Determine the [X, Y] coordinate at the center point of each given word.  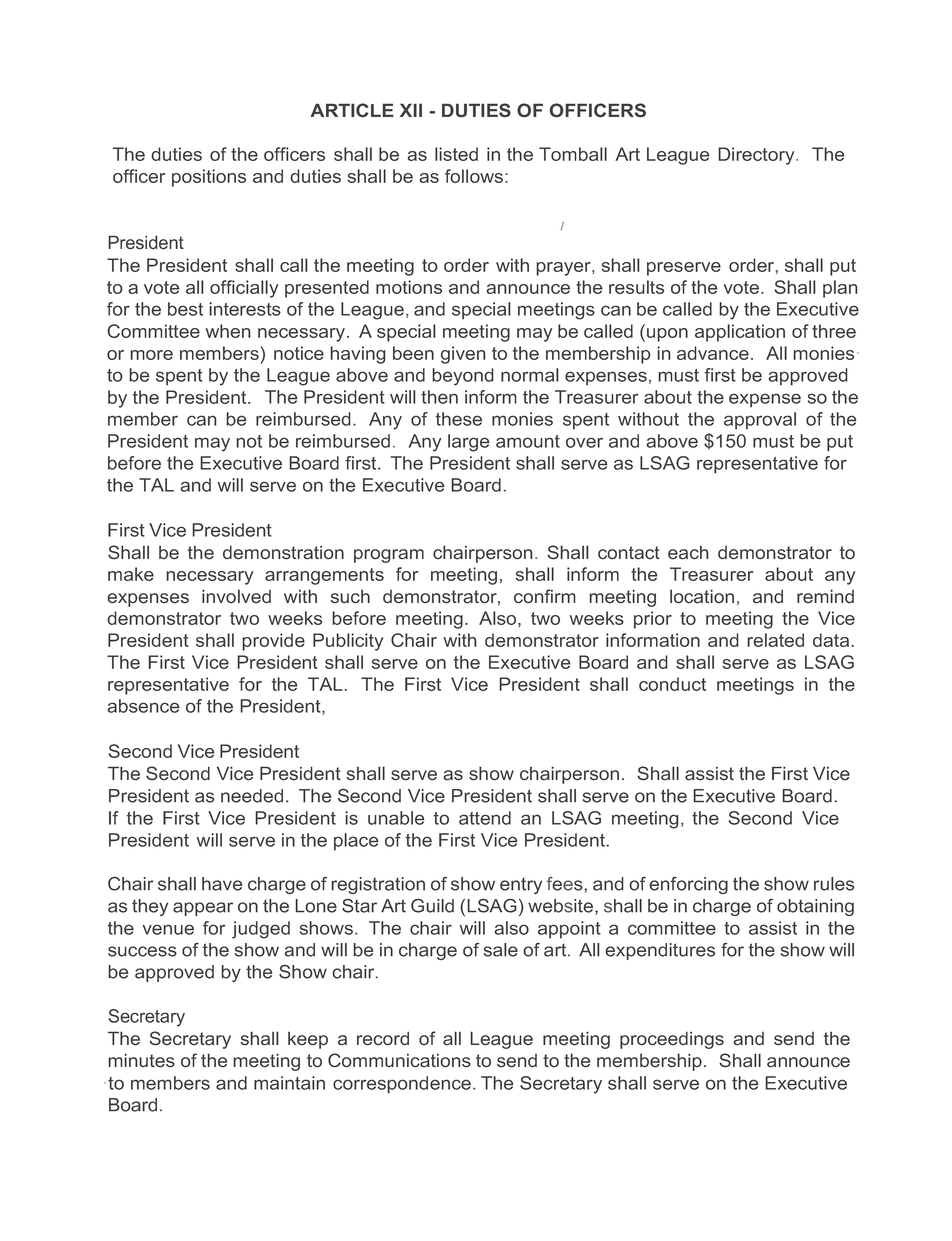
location [702, 596]
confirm [544, 596]
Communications [399, 1060]
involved [236, 596]
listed [456, 154]
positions [209, 178]
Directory [757, 156]
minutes [141, 1060]
